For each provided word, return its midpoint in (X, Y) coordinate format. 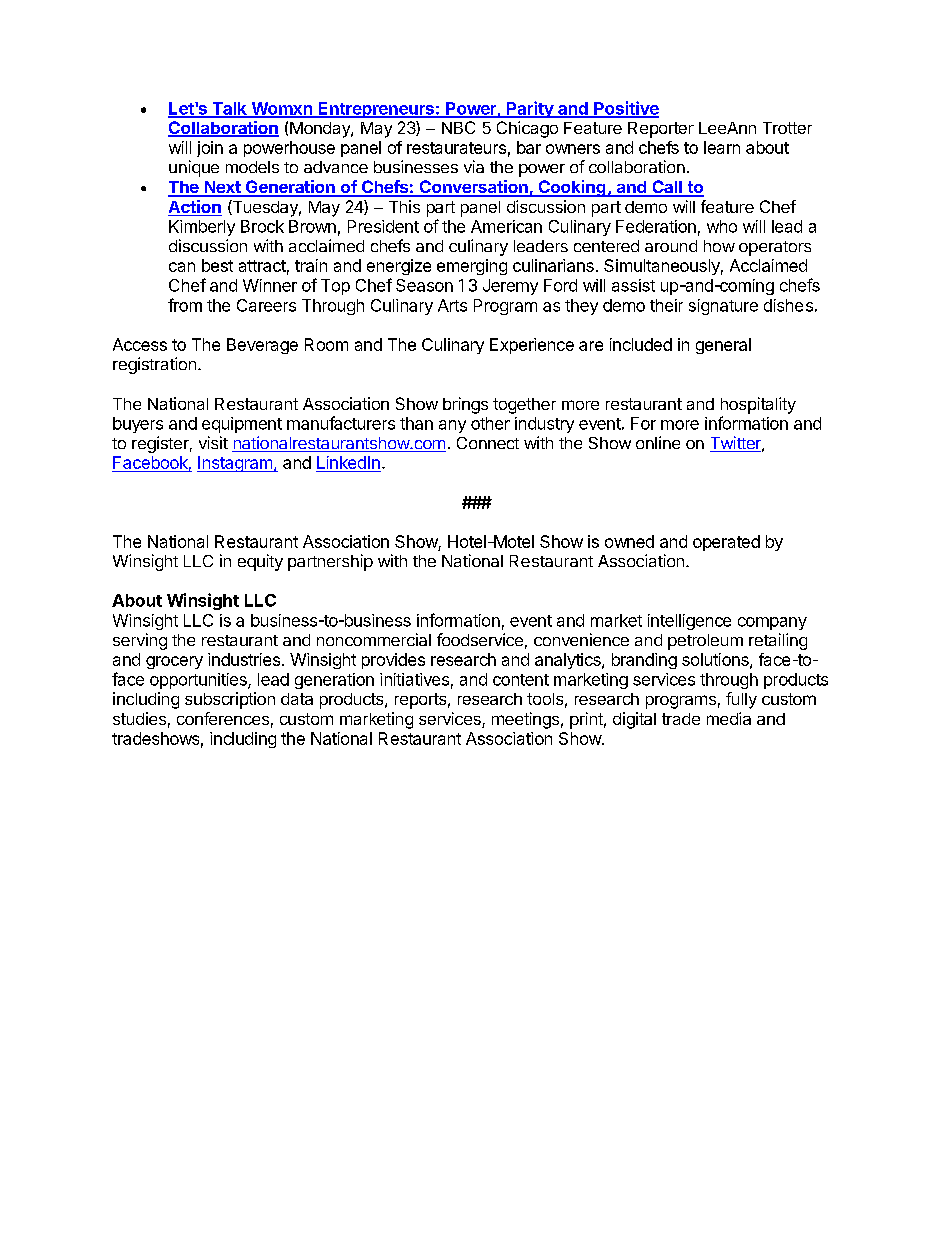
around (671, 246)
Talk (229, 109)
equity (260, 562)
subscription (230, 700)
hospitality (758, 405)
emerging (472, 267)
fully (741, 700)
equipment (242, 425)
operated (726, 543)
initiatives (414, 679)
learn (722, 147)
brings (465, 405)
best (217, 265)
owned (629, 541)
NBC (458, 127)
